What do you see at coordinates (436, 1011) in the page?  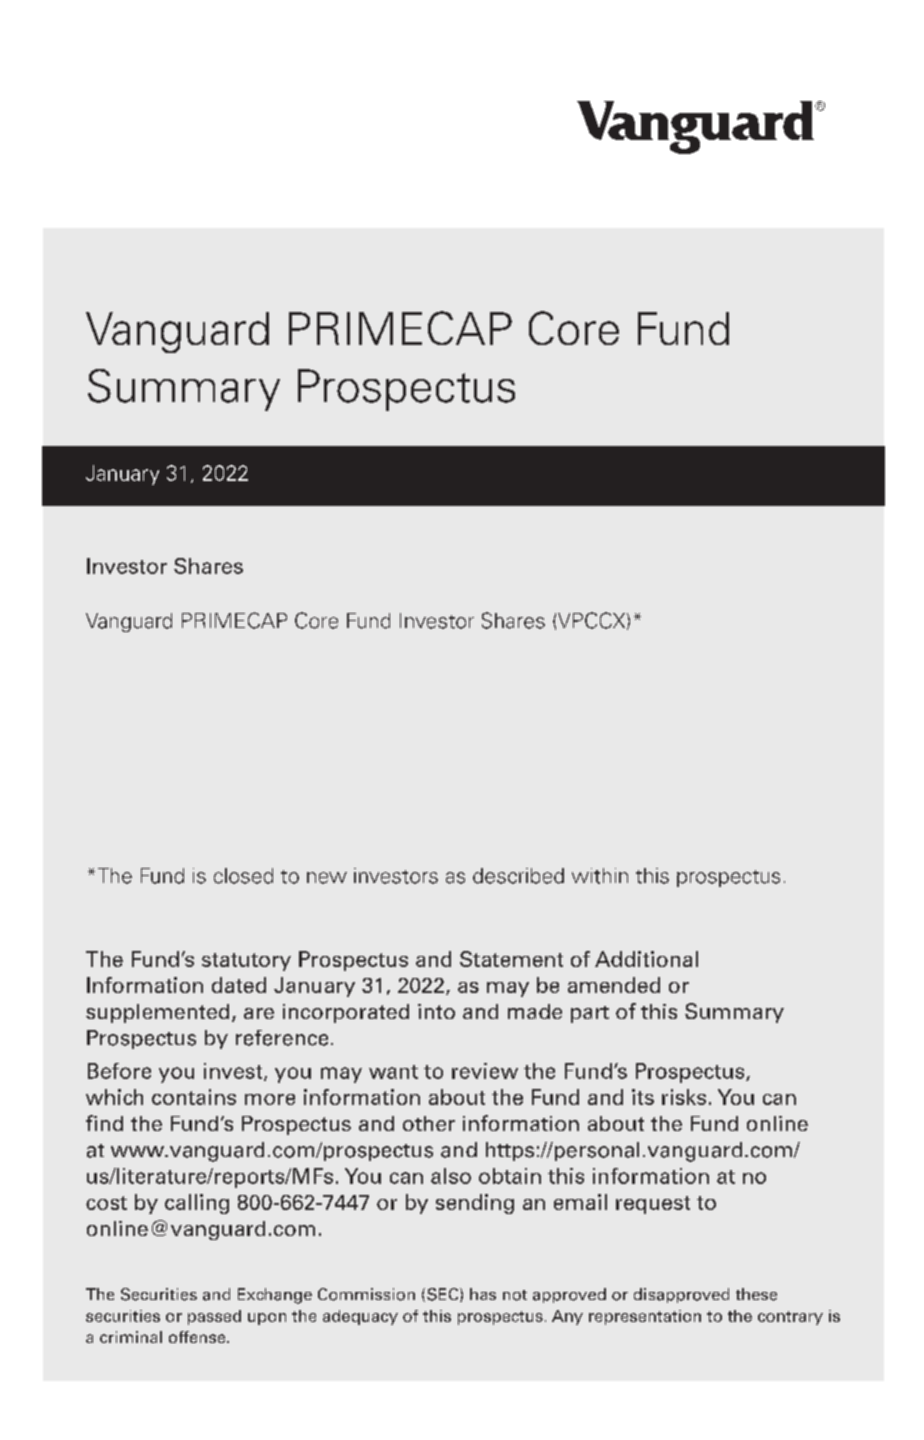 I see `into` at bounding box center [436, 1011].
